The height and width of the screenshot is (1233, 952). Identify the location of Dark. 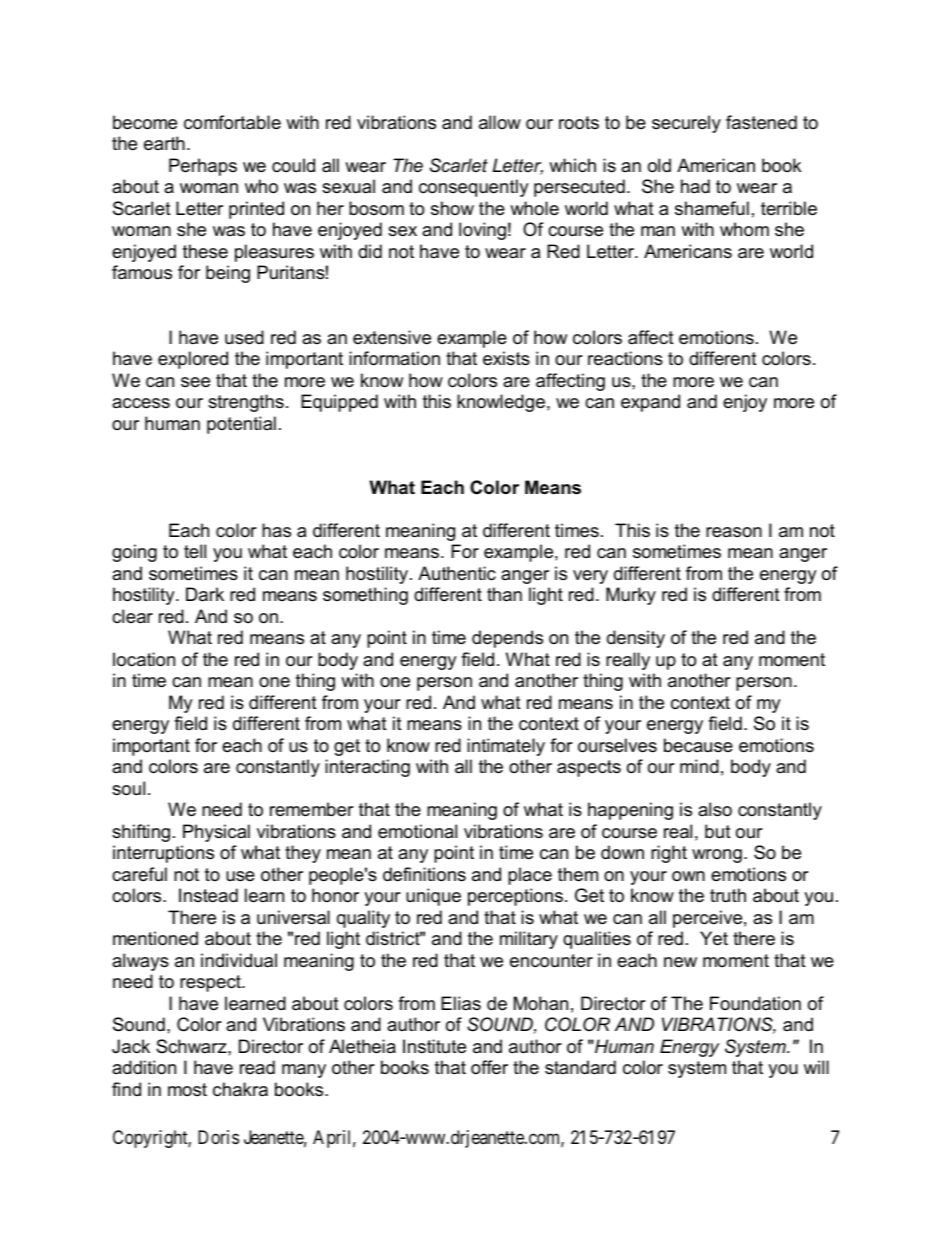
(205, 594).
